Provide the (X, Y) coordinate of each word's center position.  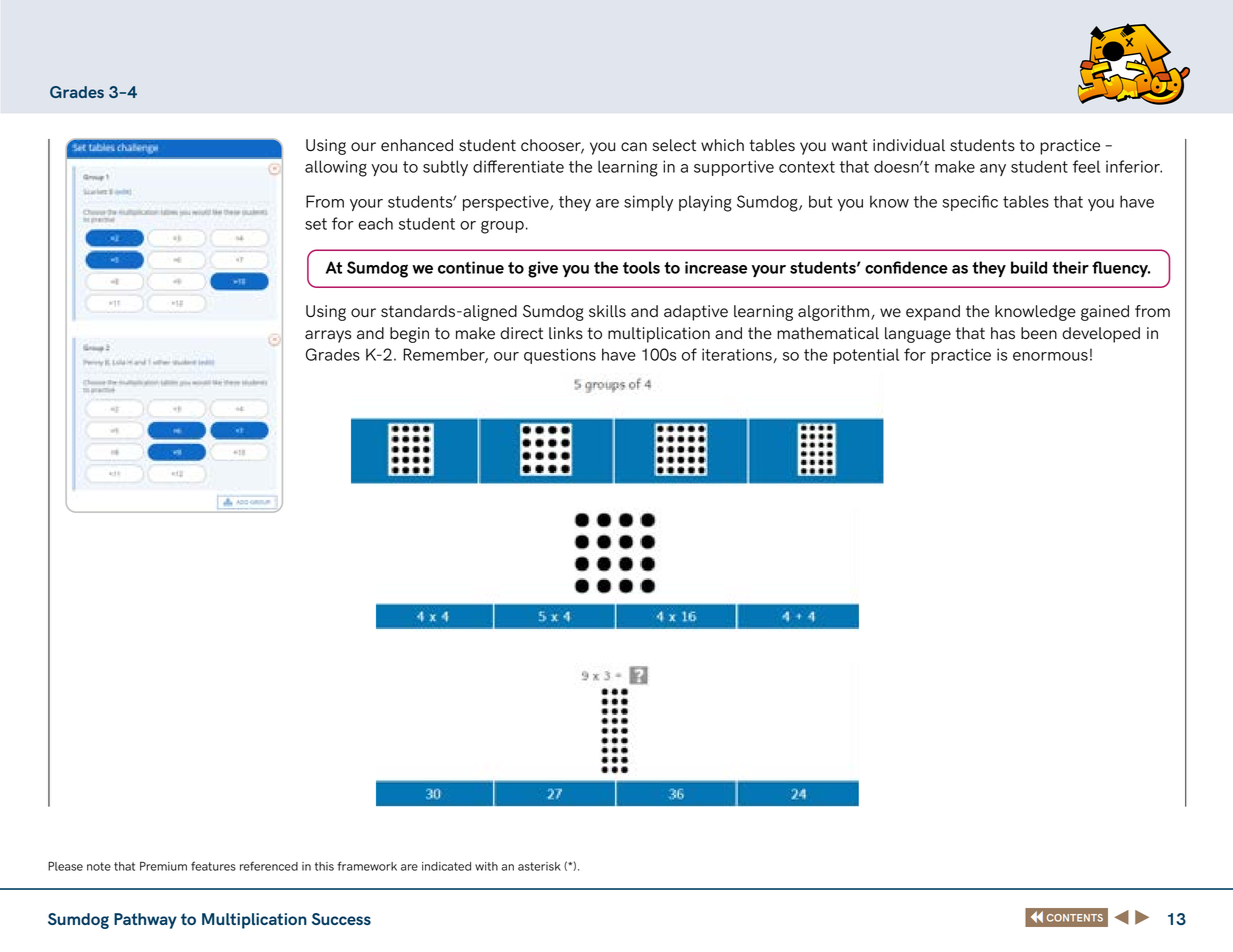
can (634, 146)
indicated (446, 866)
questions (560, 356)
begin (409, 335)
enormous (1050, 356)
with (486, 866)
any (993, 170)
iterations (738, 355)
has (1003, 333)
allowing (336, 168)
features (213, 866)
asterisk (539, 866)
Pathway (145, 921)
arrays (328, 336)
